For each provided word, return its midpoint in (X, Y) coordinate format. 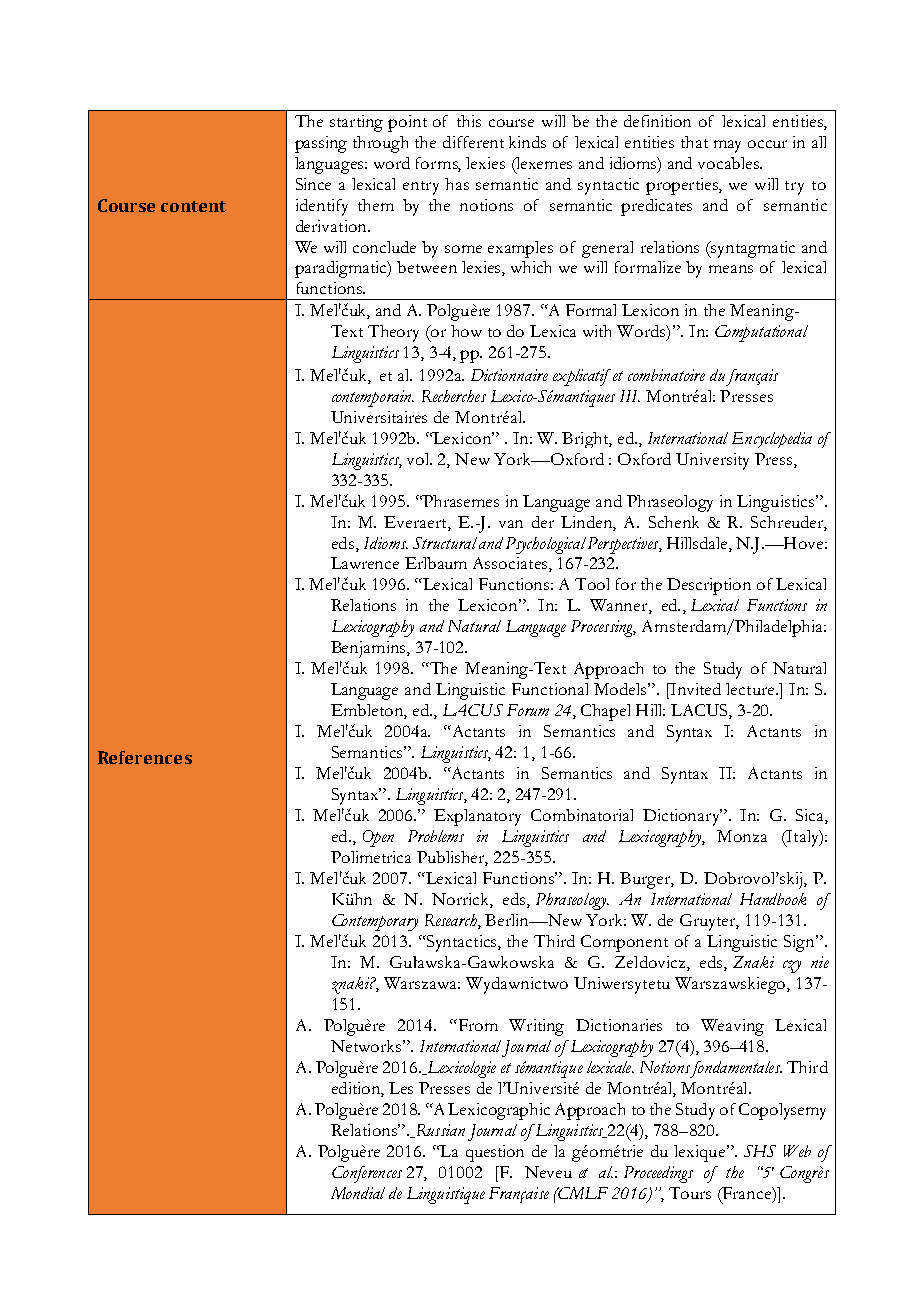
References (145, 757)
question (495, 1153)
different (473, 142)
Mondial (358, 1193)
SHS (760, 1151)
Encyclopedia (772, 440)
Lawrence (365, 563)
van (511, 524)
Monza (742, 836)
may (727, 146)
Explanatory (477, 817)
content (193, 206)
